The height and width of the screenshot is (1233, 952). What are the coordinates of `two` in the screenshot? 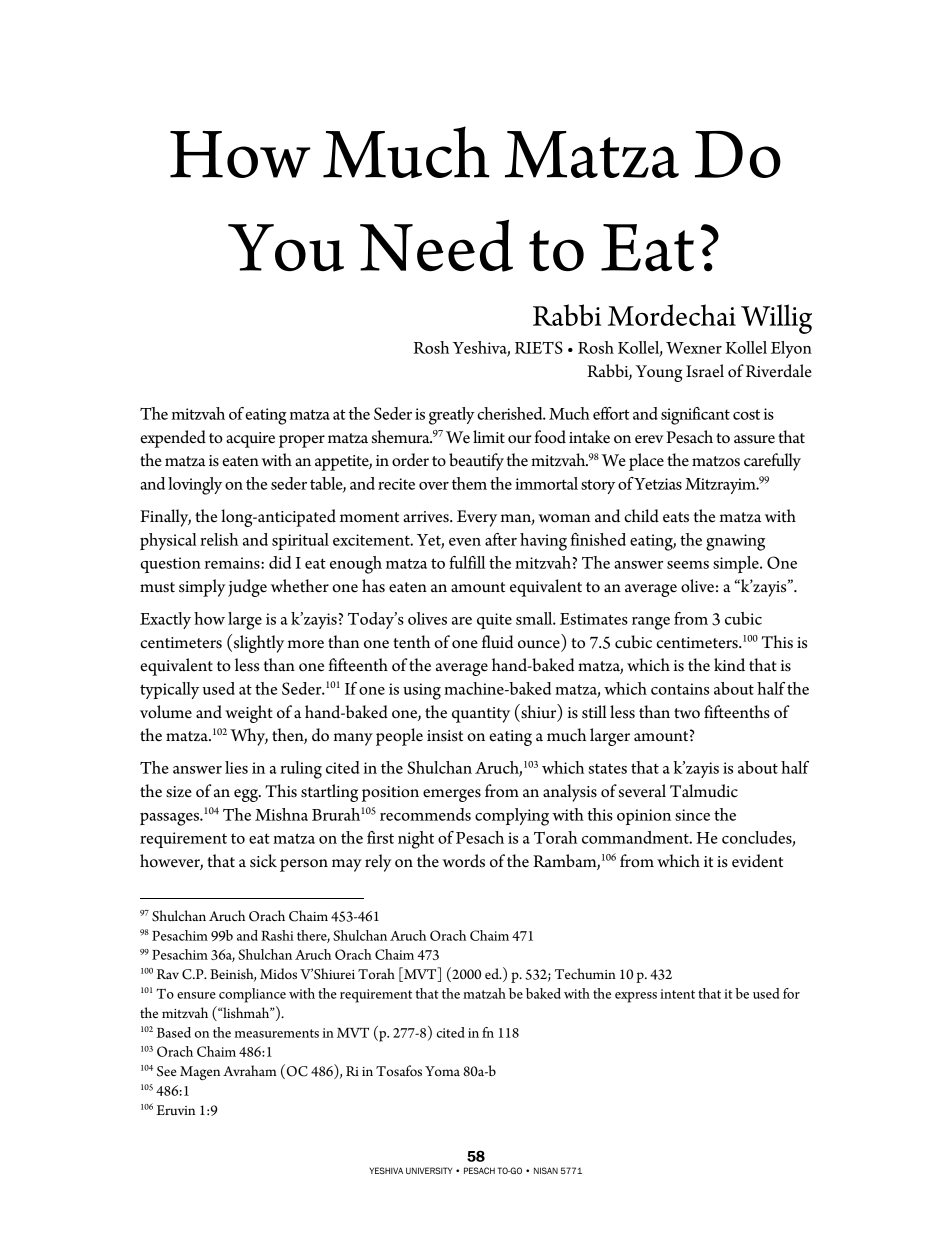 It's located at (687, 713).
